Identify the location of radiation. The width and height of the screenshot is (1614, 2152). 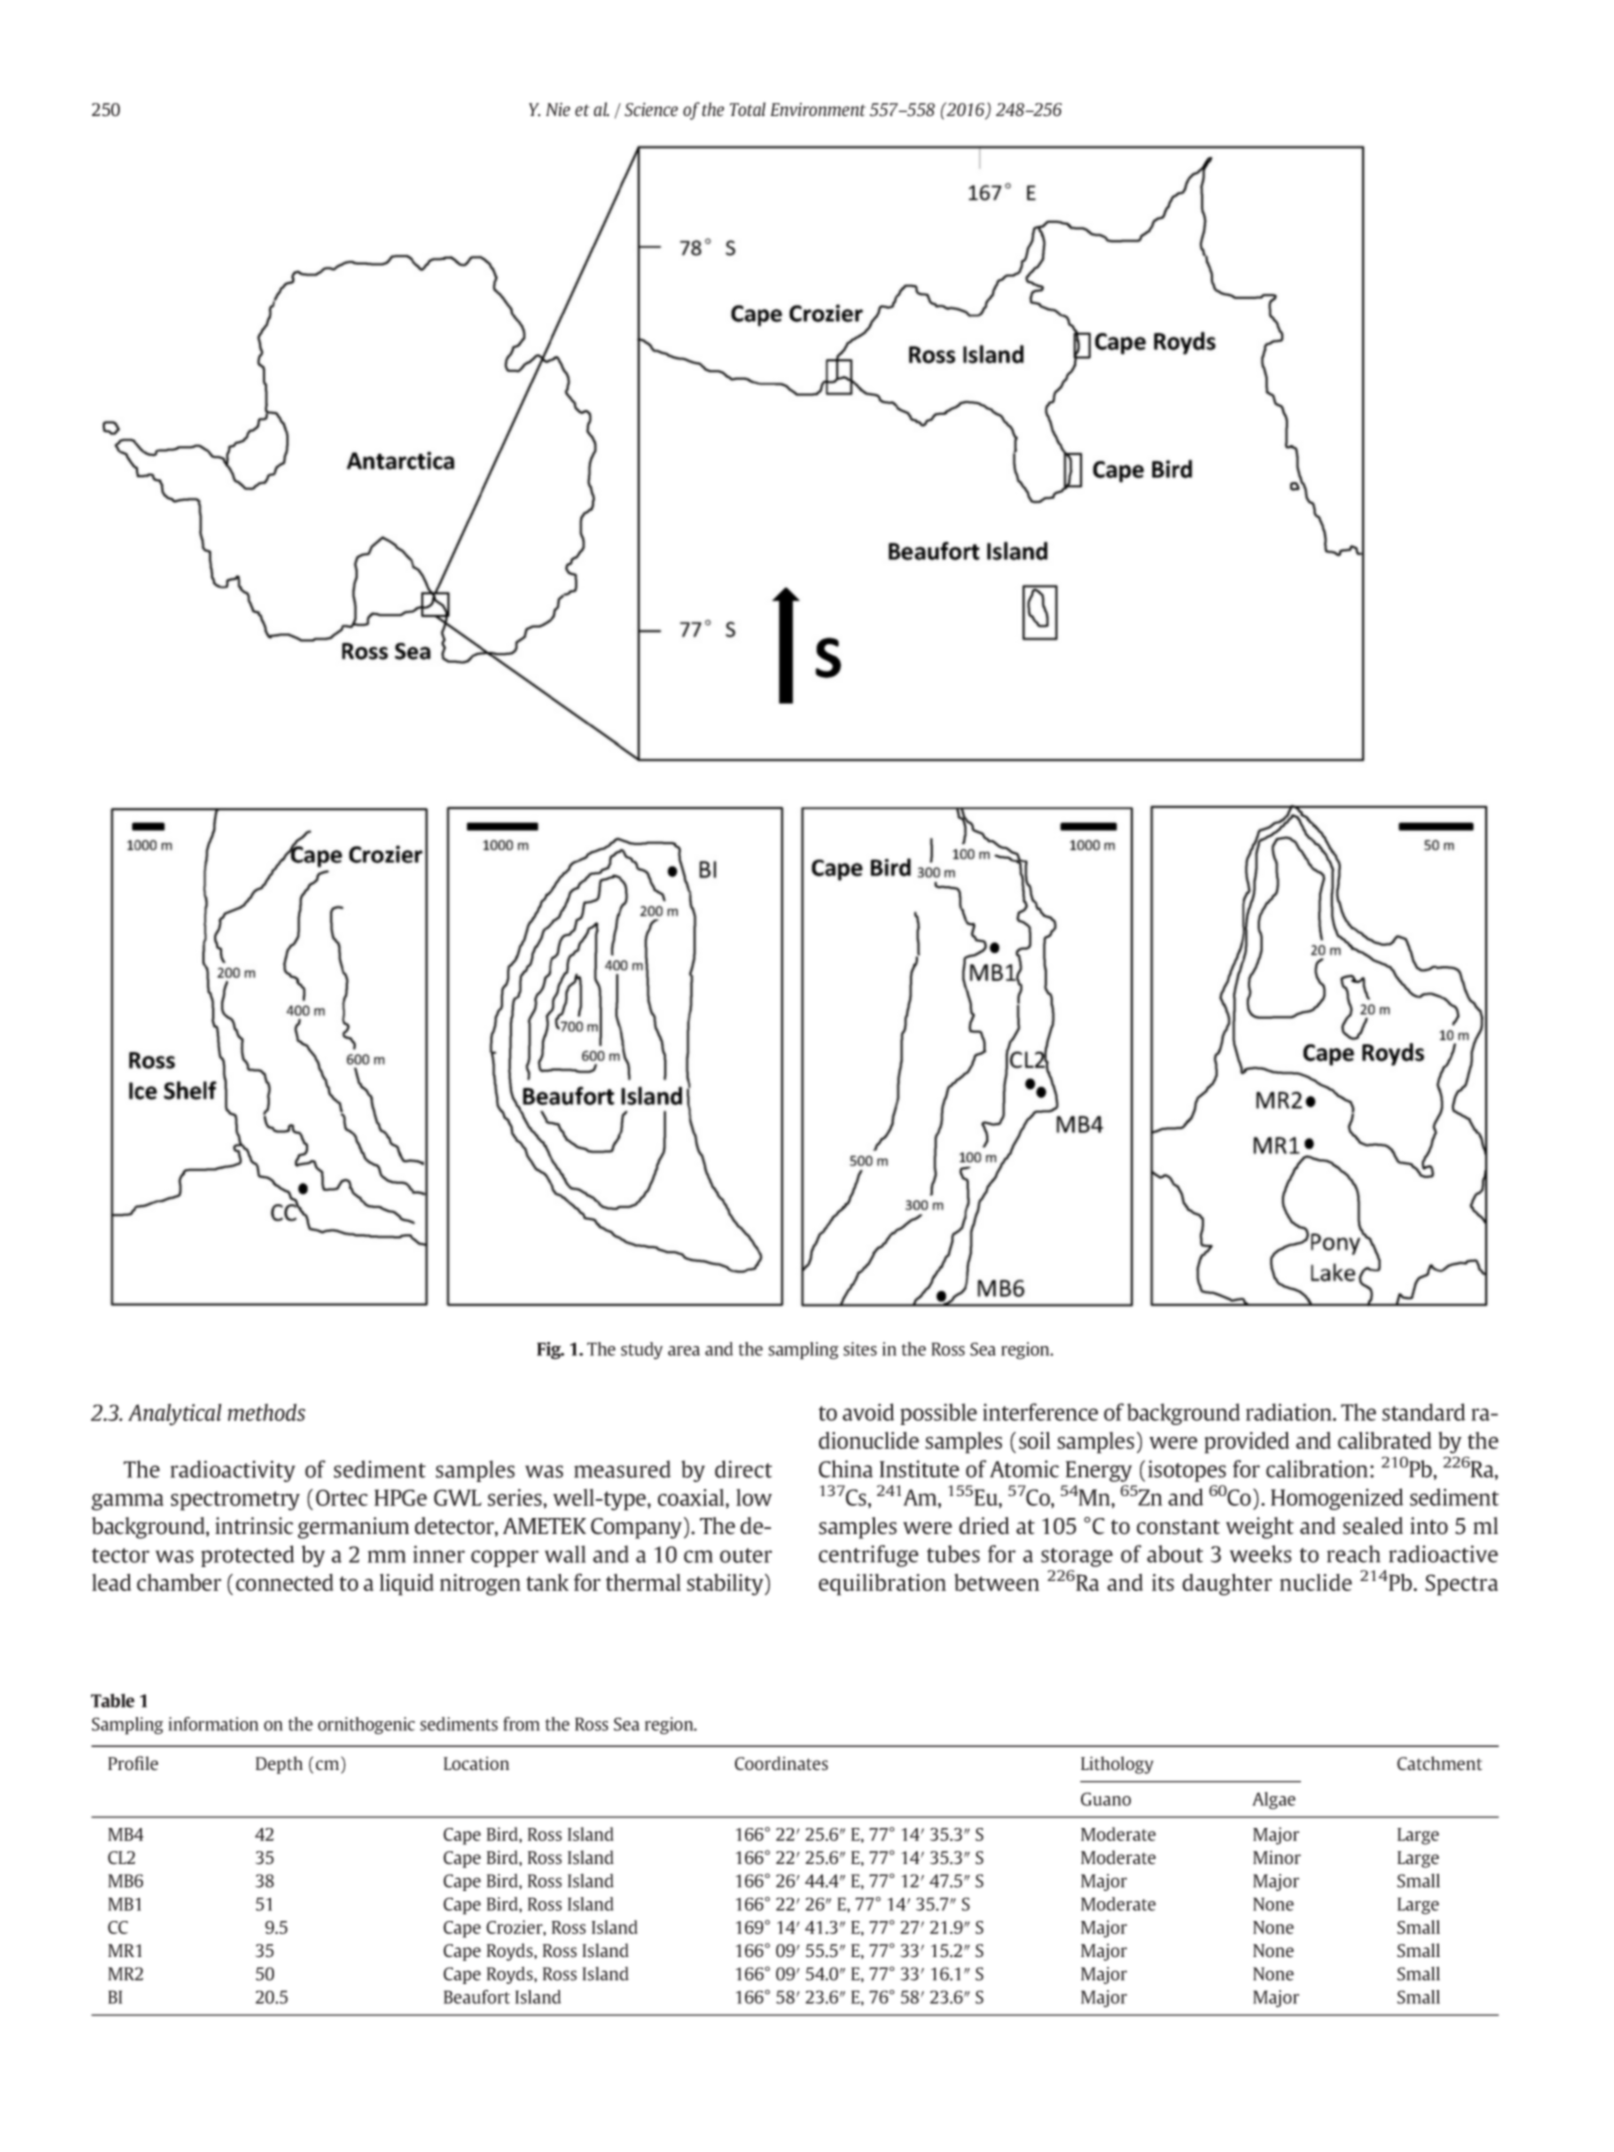
(1290, 1412).
